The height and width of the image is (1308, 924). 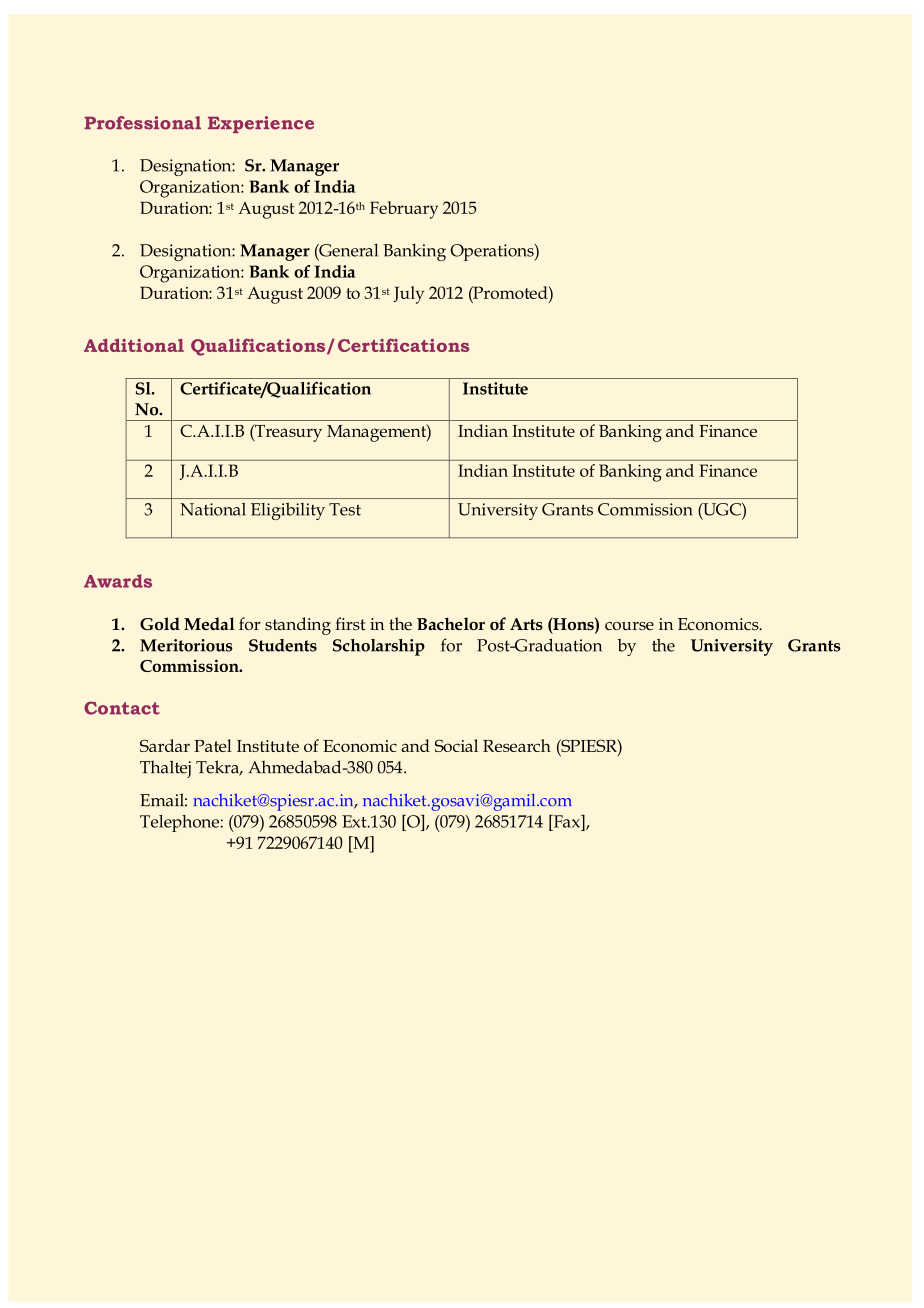 What do you see at coordinates (165, 745) in the image?
I see `Sardar` at bounding box center [165, 745].
